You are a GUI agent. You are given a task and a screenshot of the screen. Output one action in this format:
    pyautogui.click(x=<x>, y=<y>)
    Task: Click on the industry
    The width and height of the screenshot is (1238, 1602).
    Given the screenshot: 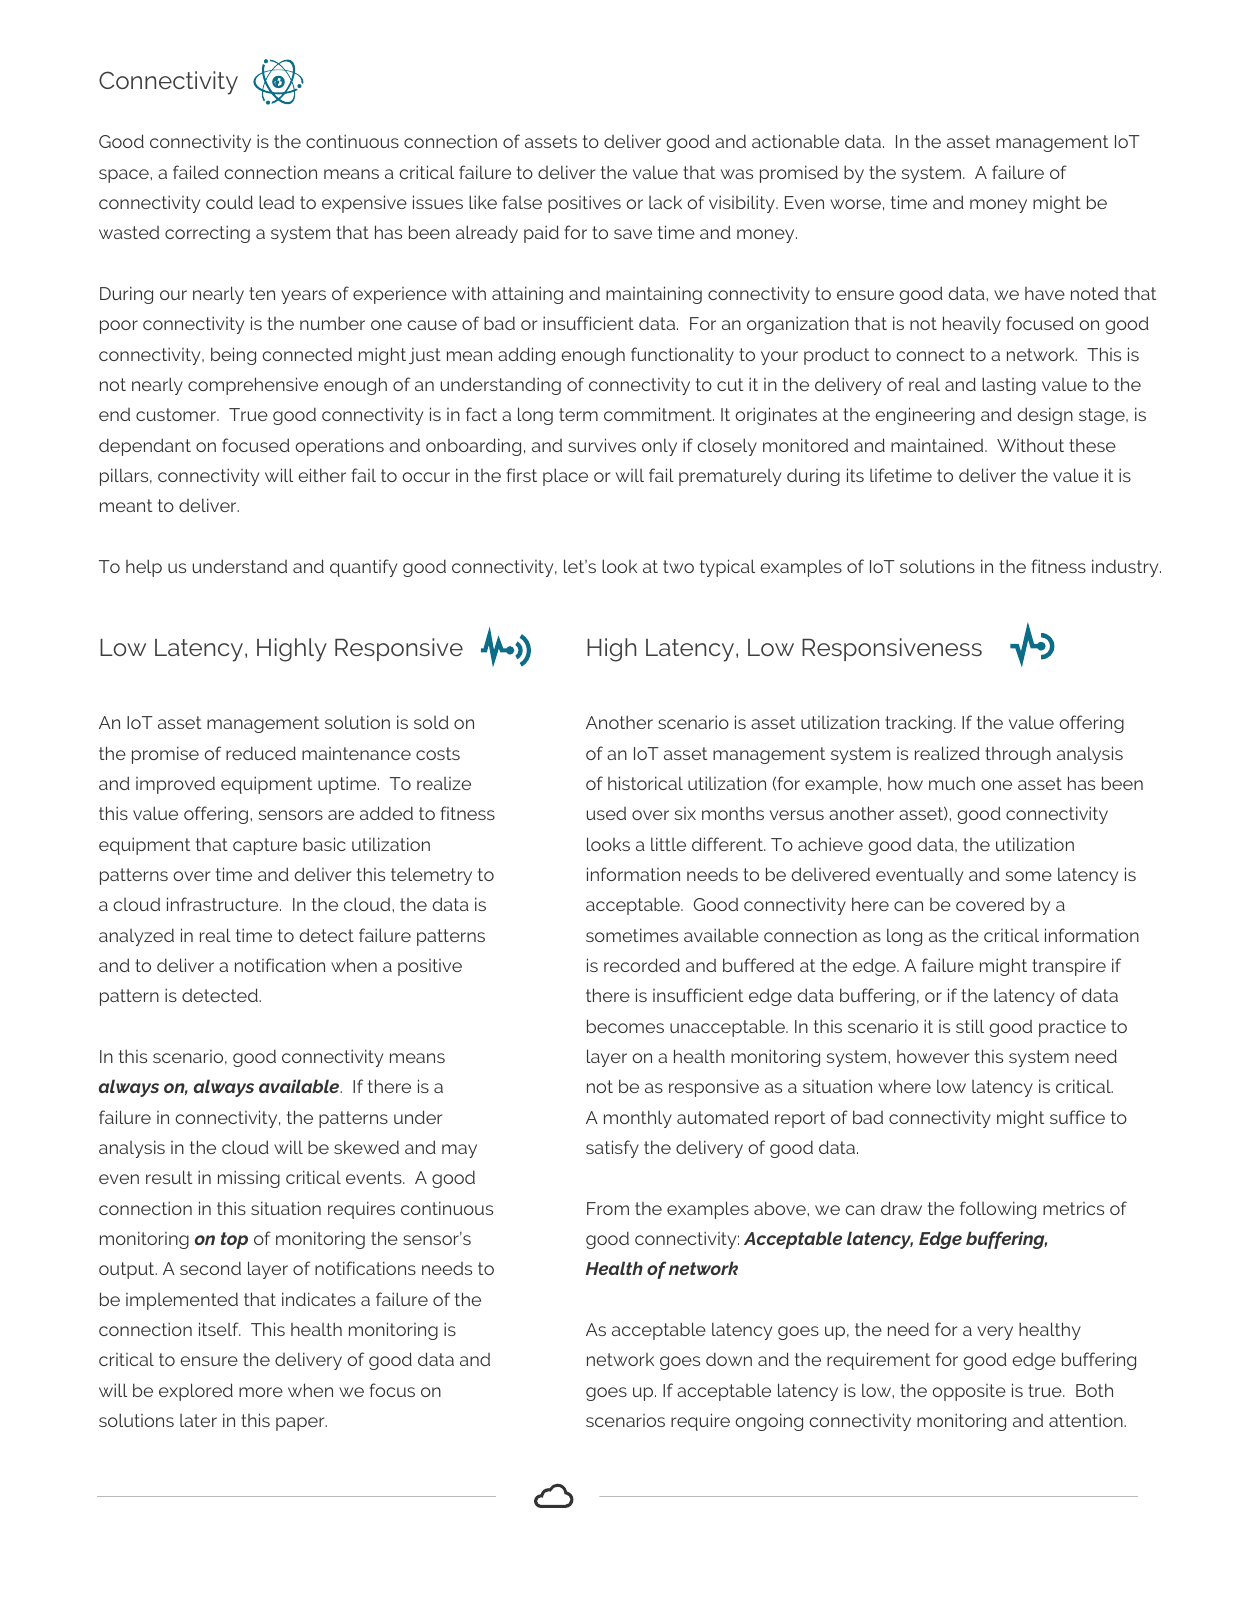 What is the action you would take?
    pyautogui.click(x=1126, y=568)
